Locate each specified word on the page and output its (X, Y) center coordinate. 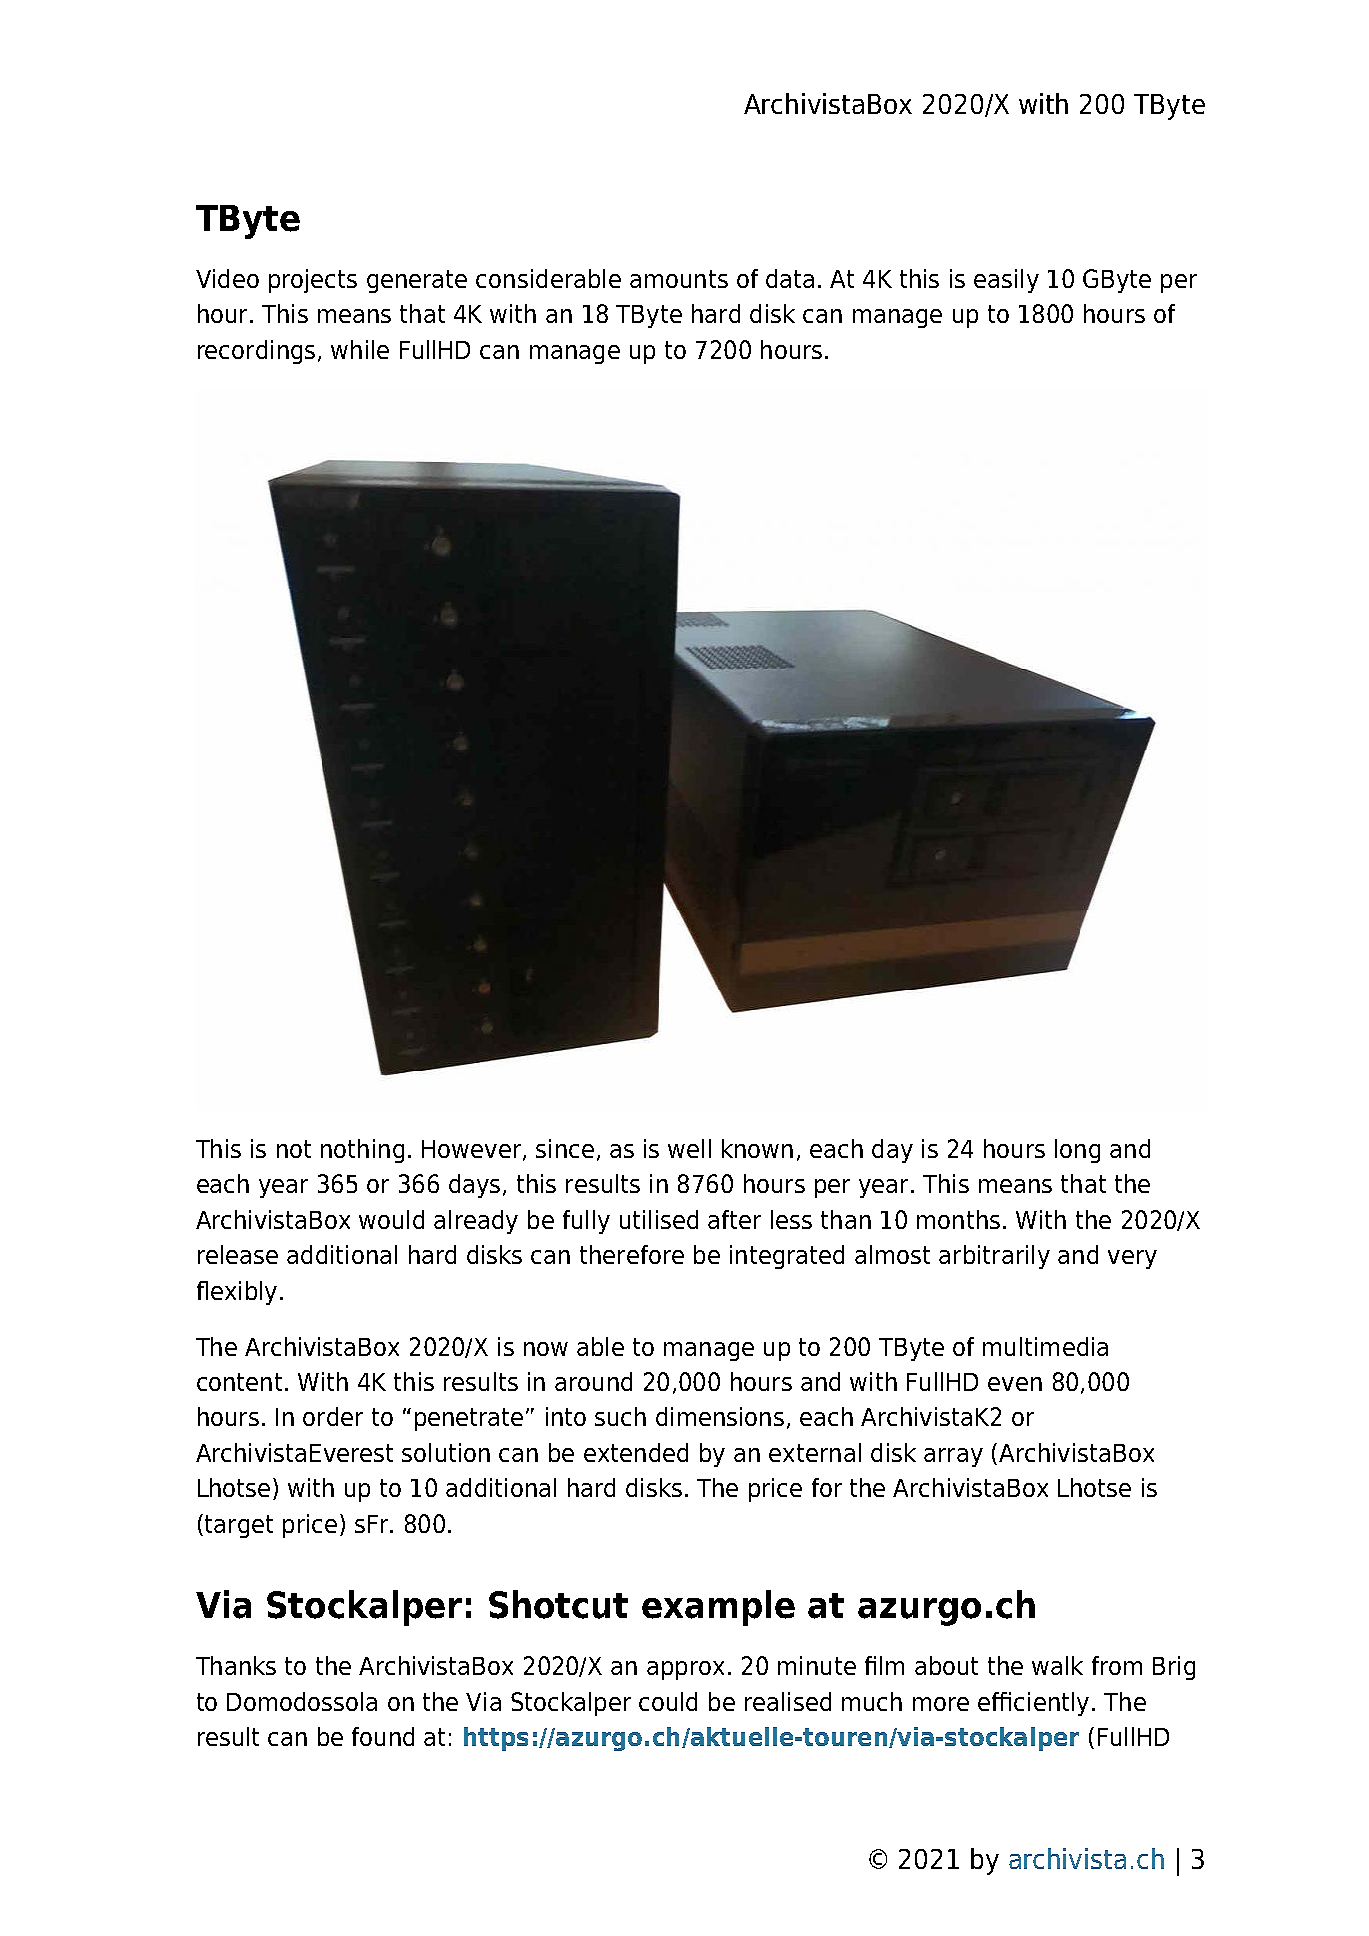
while (360, 349)
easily (1006, 281)
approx (685, 1670)
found (383, 1736)
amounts (679, 279)
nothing (362, 1151)
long (1077, 1151)
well (689, 1148)
